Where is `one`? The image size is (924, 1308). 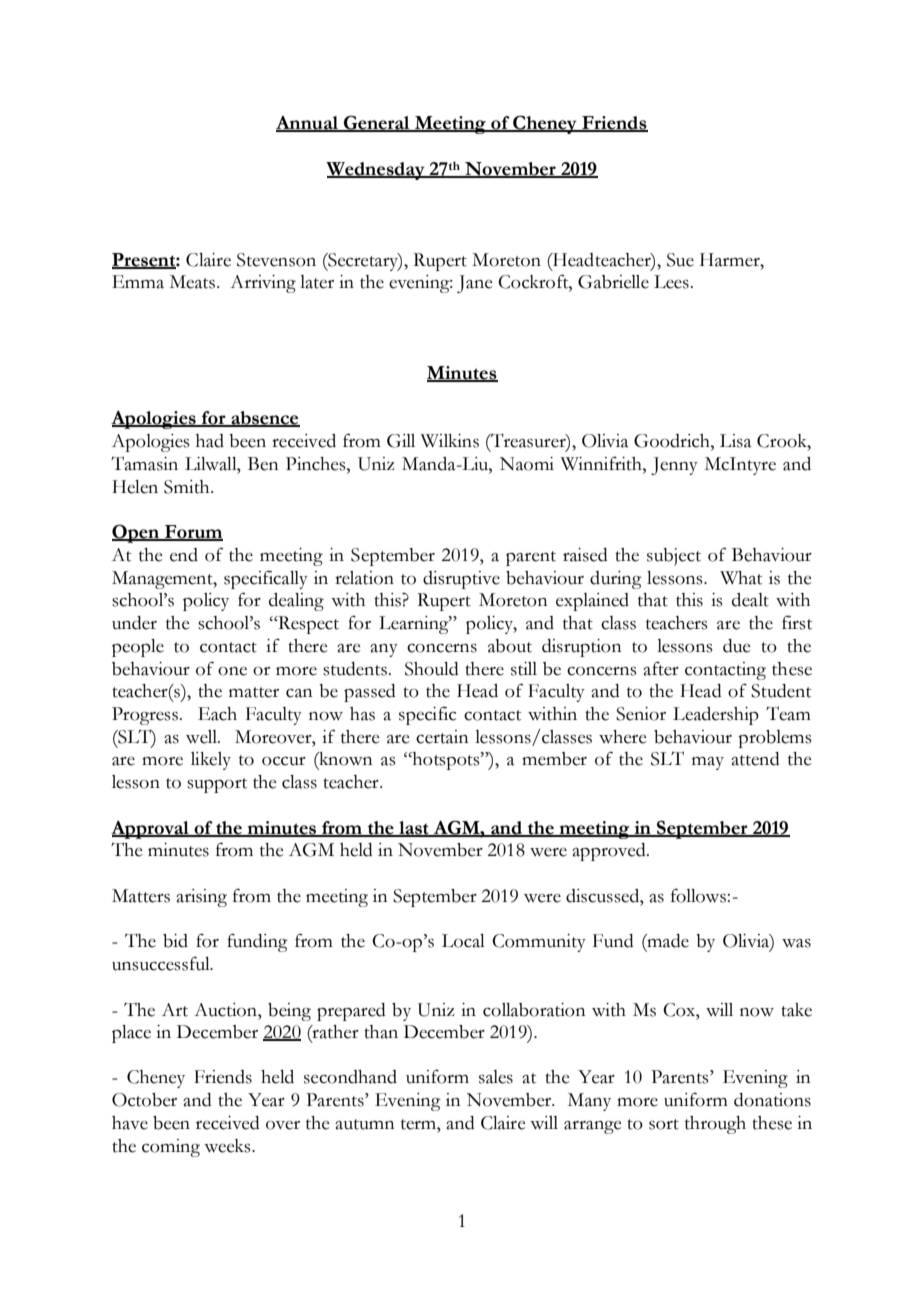 one is located at coordinates (232, 671).
